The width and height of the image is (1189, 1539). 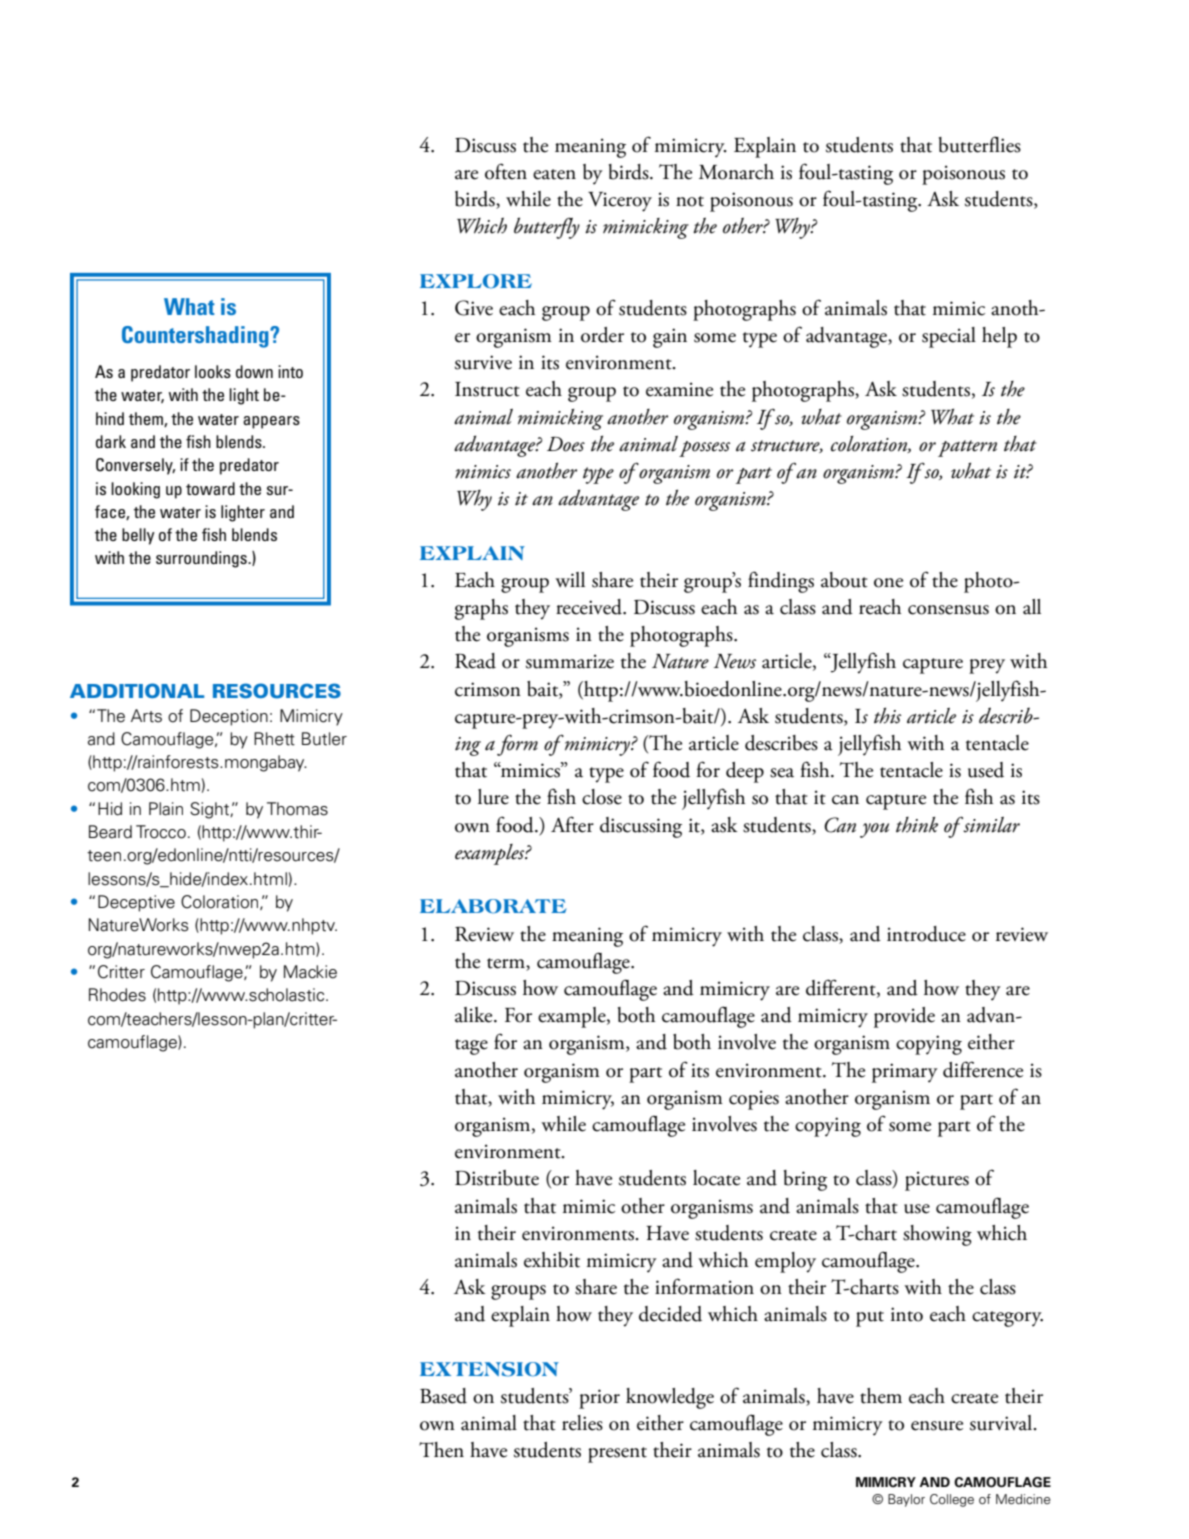 What do you see at coordinates (554, 174) in the image?
I see `eaten` at bounding box center [554, 174].
